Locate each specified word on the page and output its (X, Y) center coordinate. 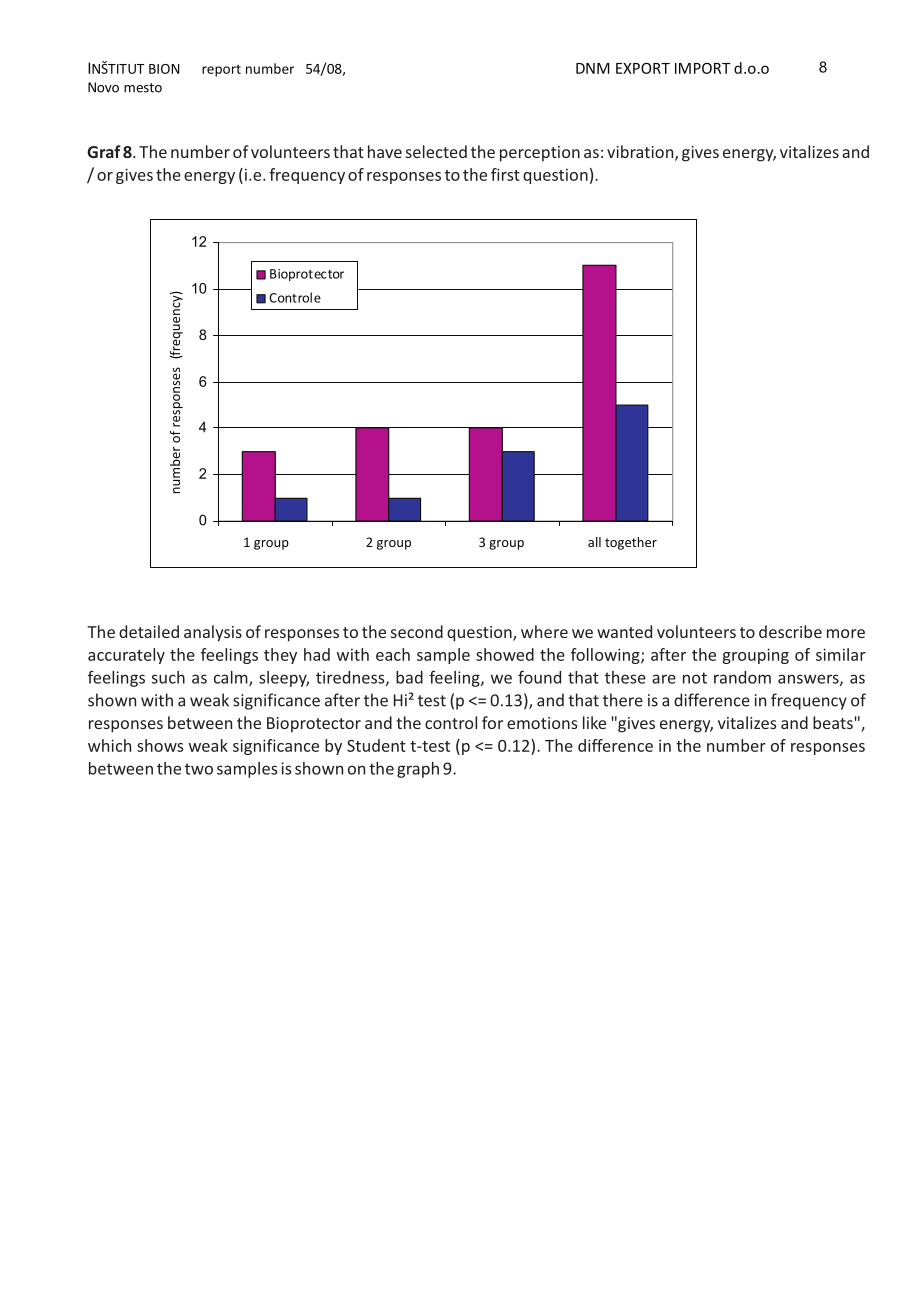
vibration (641, 153)
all (594, 542)
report (221, 71)
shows (160, 745)
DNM (593, 68)
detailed (149, 631)
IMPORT (702, 68)
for (492, 722)
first (505, 174)
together (631, 543)
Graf (104, 151)
